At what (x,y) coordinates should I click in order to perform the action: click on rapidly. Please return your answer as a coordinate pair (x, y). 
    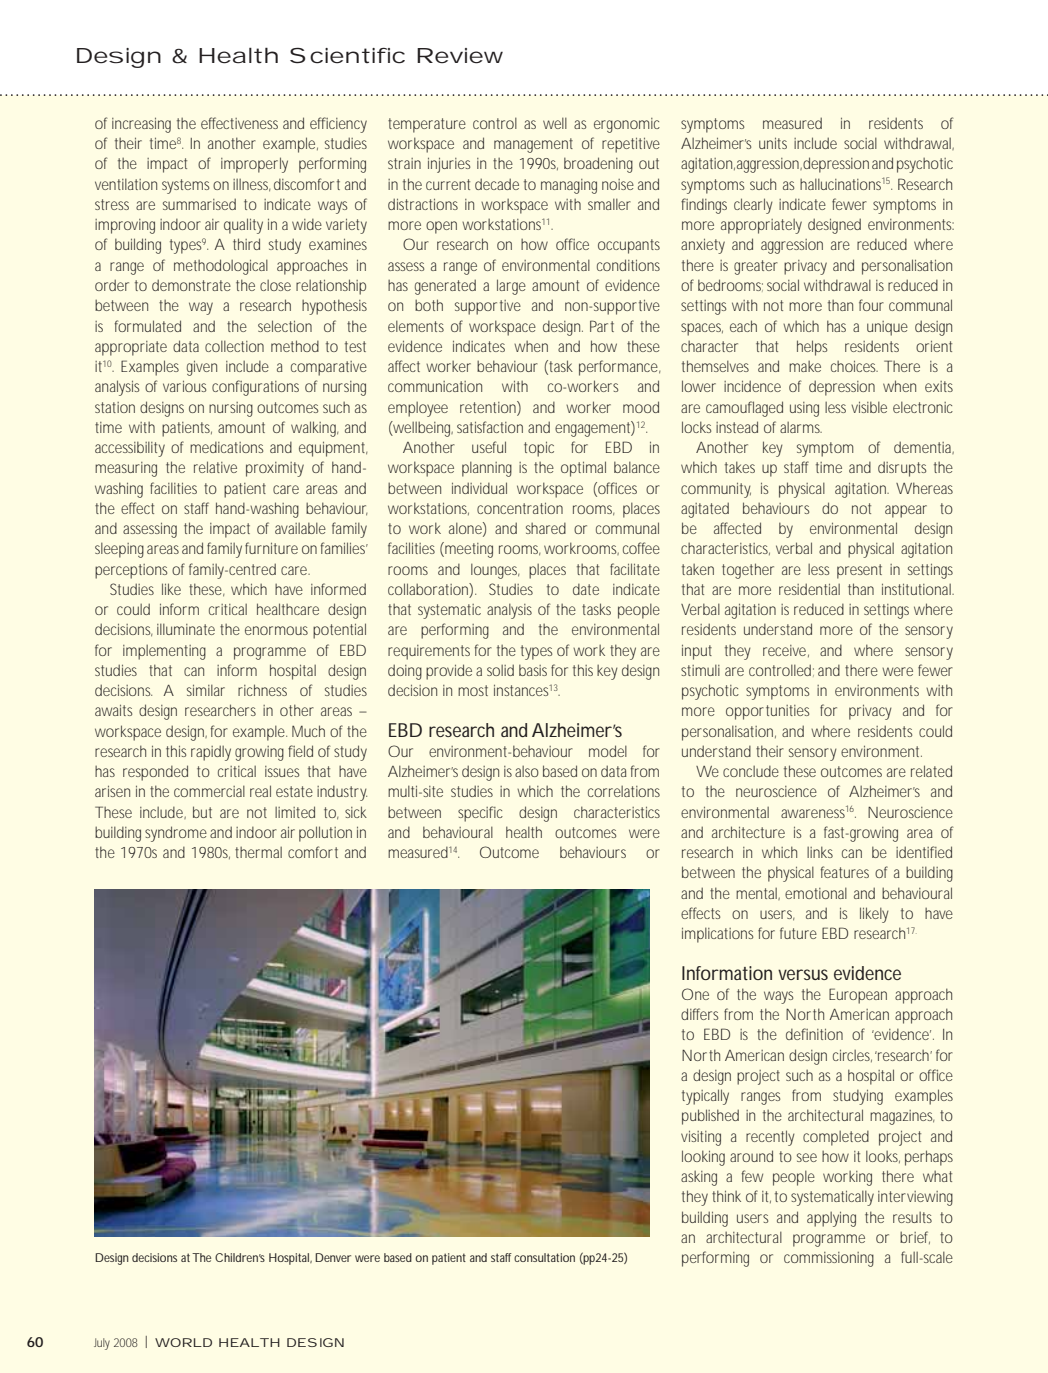
    Looking at the image, I should click on (211, 753).
